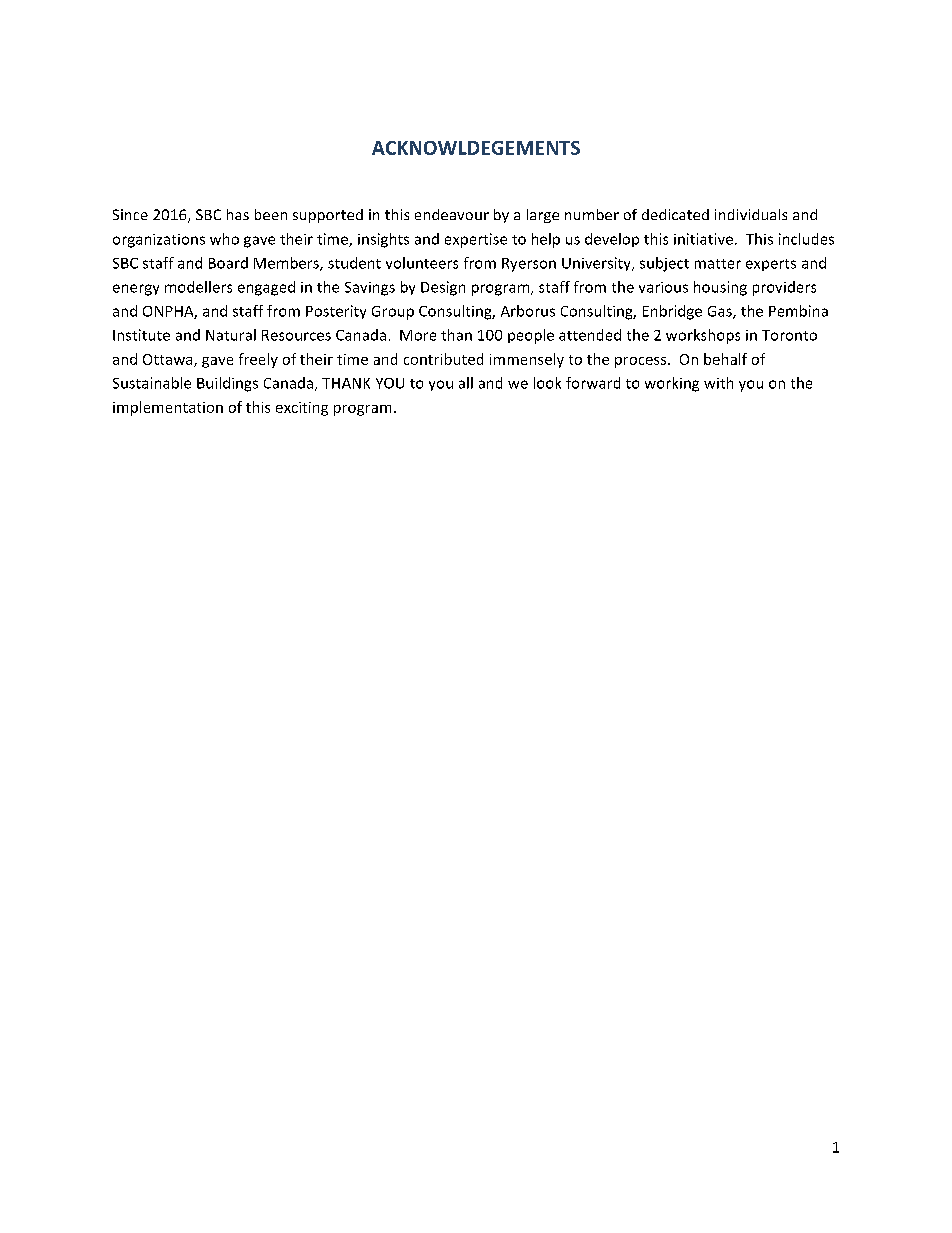 Image resolution: width=952 pixels, height=1233 pixels. I want to click on individuals, so click(751, 214).
